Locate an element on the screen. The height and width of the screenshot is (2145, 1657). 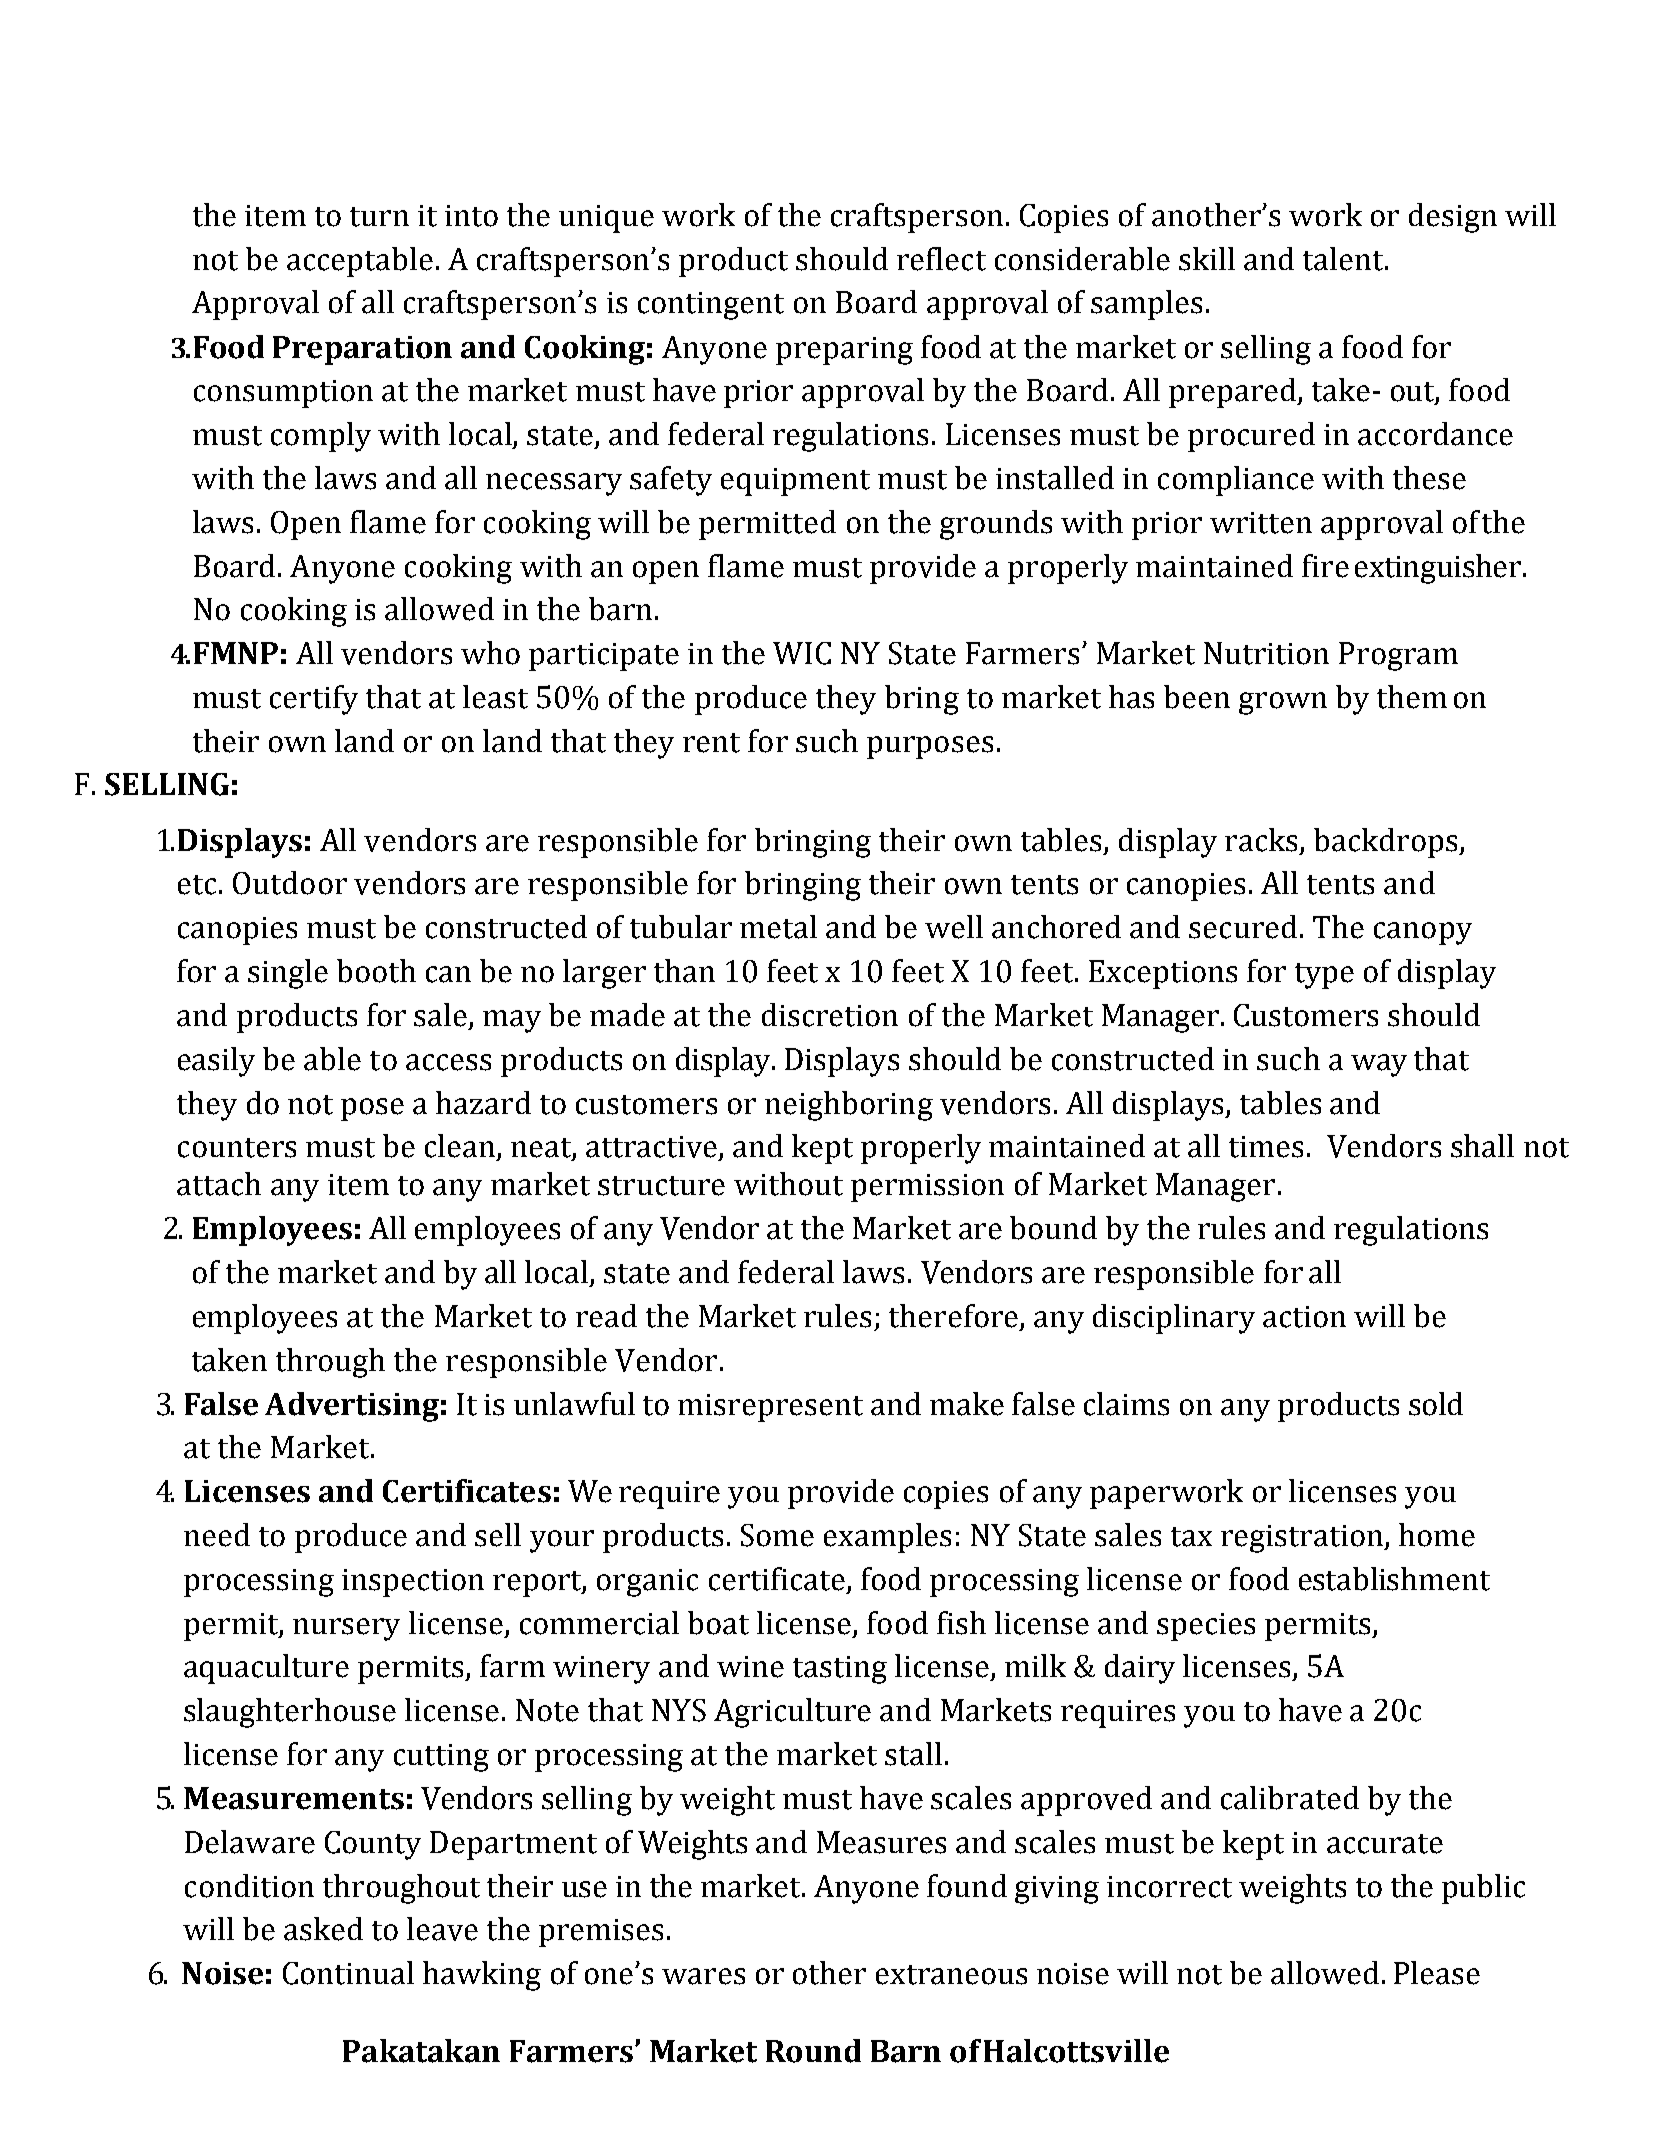
reflect is located at coordinates (941, 259).
